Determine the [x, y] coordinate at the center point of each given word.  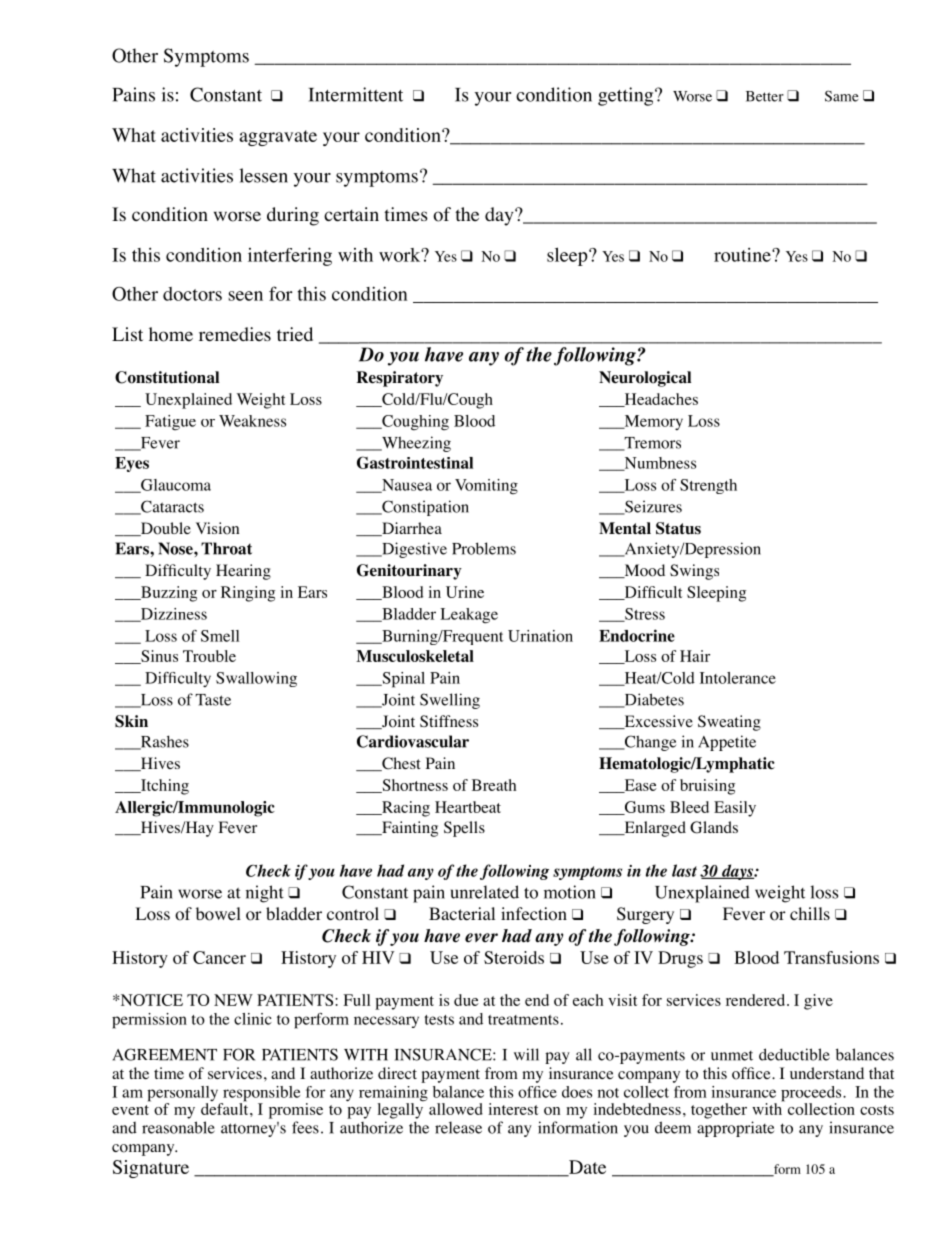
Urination [540, 636]
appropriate [735, 1129]
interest [513, 1109]
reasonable [178, 1127]
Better [765, 96]
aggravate [278, 138]
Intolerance [738, 678]
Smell [220, 636]
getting [627, 96]
